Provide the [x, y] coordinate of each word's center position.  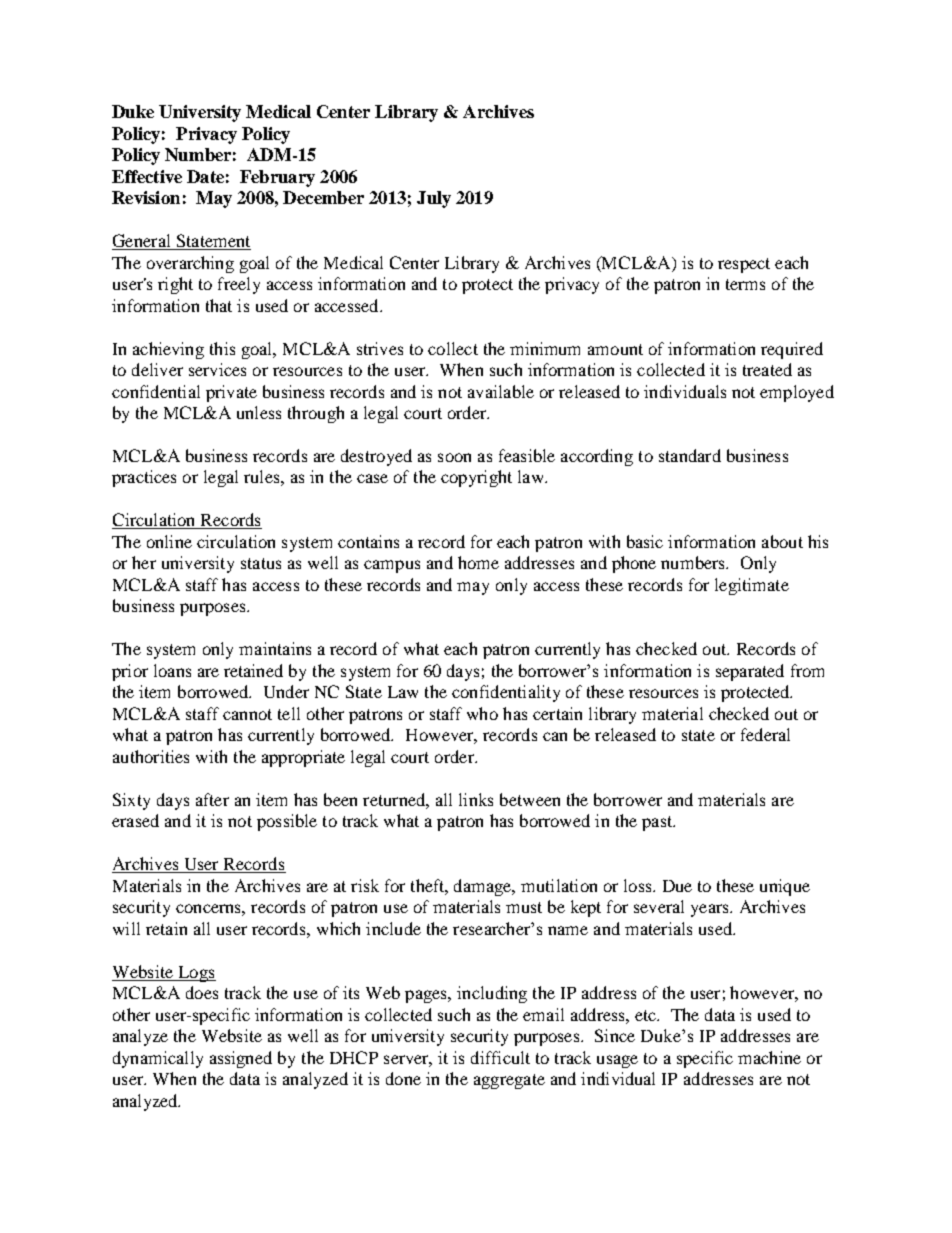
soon [454, 457]
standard [690, 455]
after [212, 799]
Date [205, 176]
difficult [500, 1057]
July [434, 199]
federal [765, 734]
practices [144, 478]
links [476, 799]
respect [744, 265]
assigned [241, 1059]
